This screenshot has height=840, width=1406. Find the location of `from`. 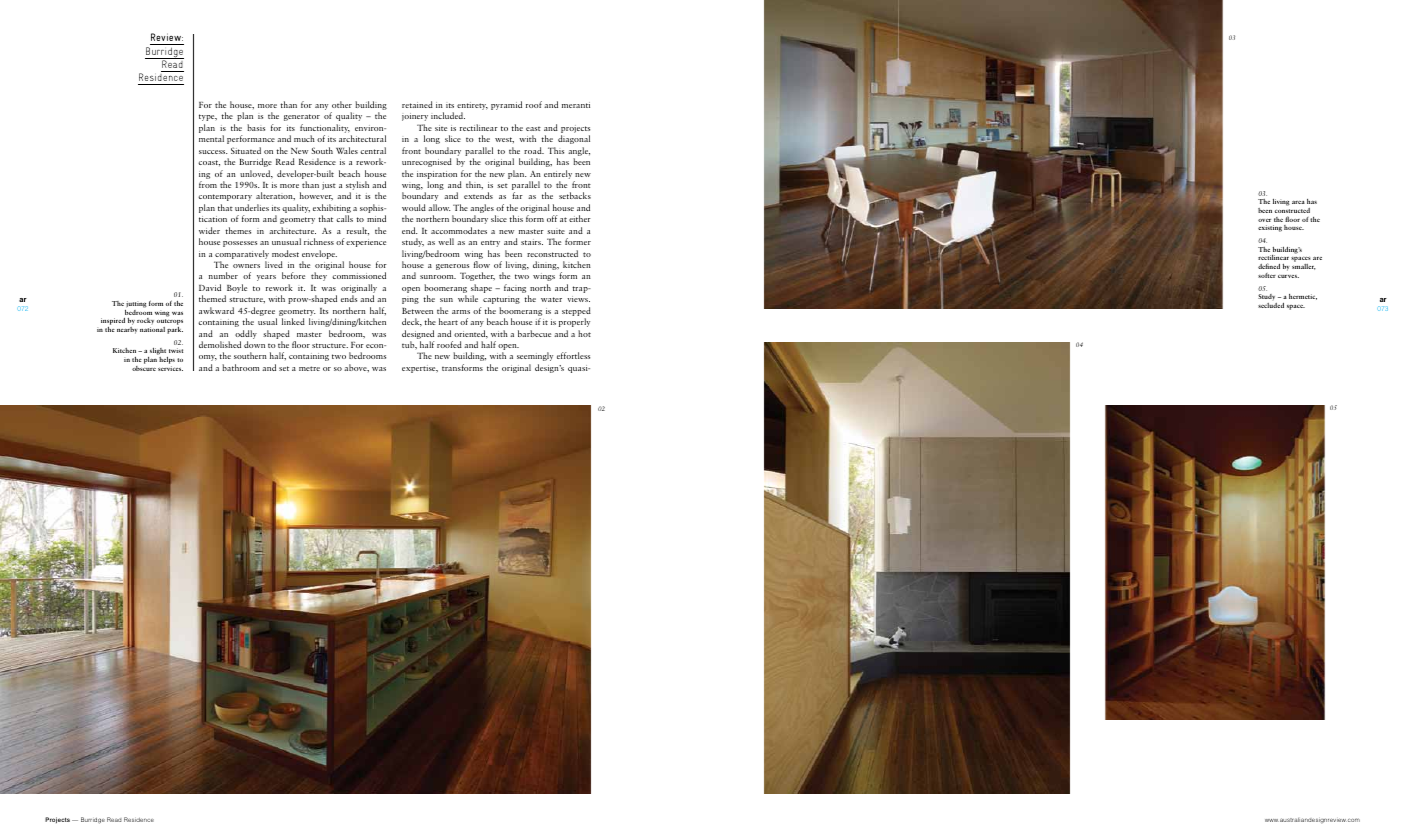

from is located at coordinates (208, 184).
